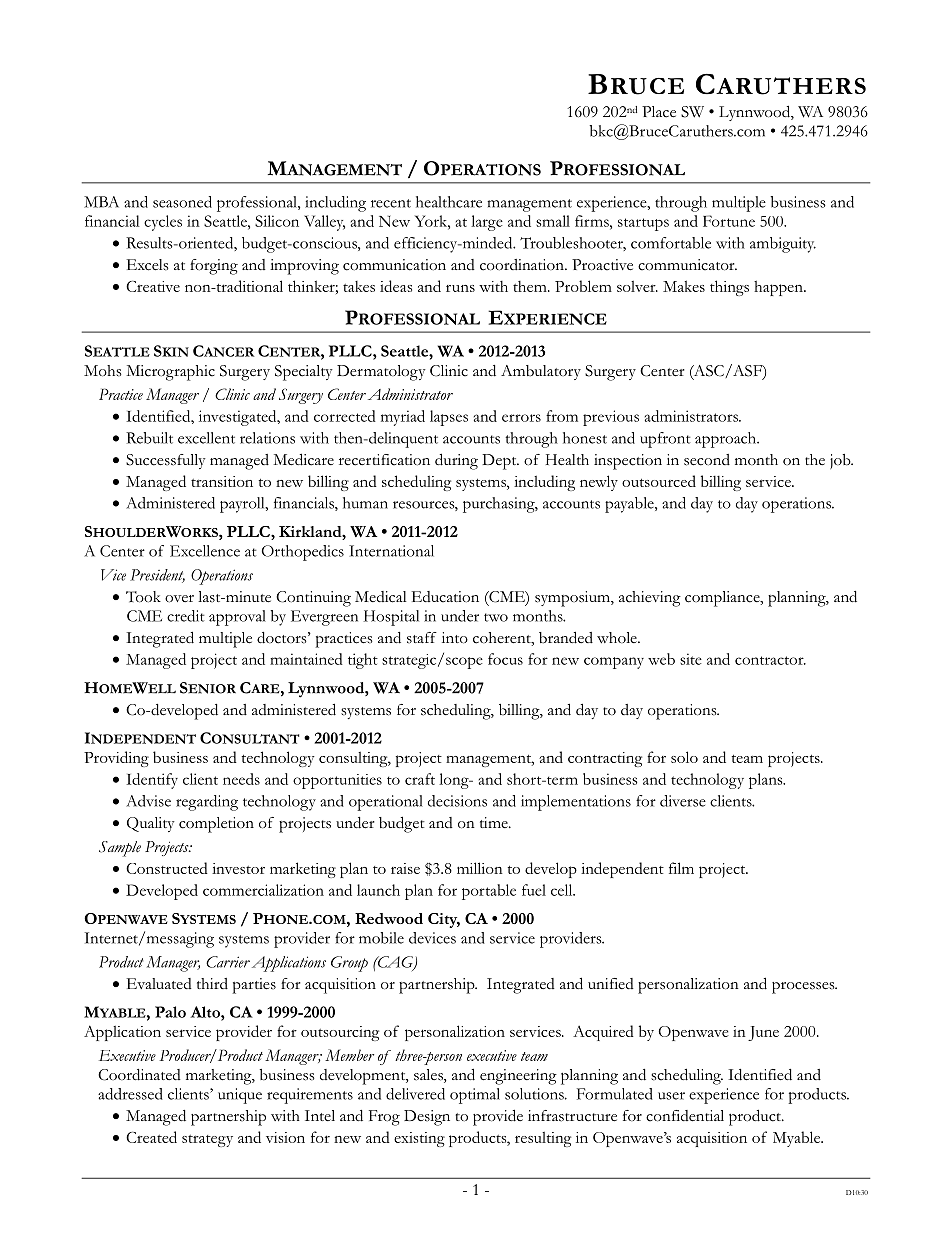 The image size is (952, 1233). I want to click on large, so click(487, 223).
